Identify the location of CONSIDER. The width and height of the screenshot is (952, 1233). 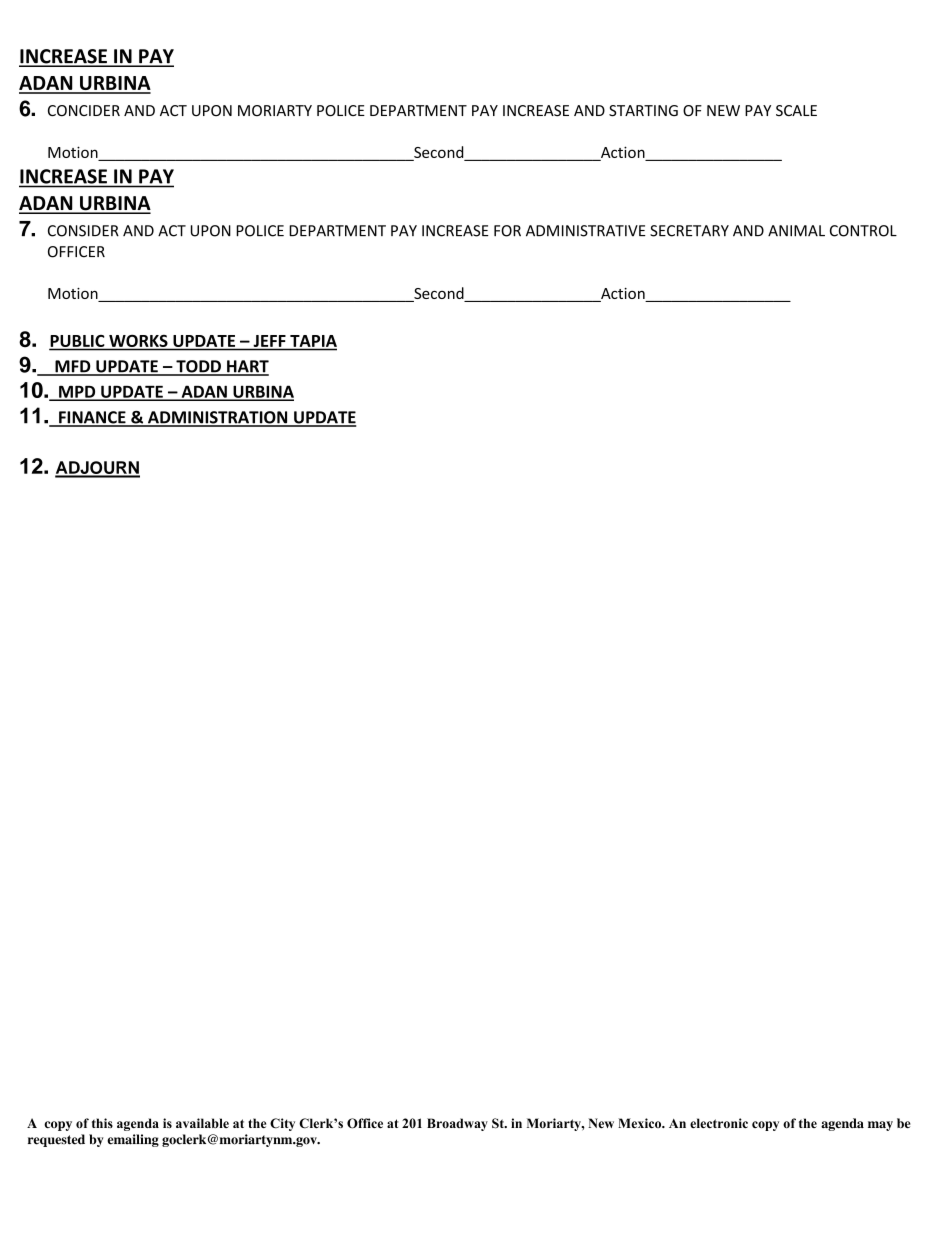
(83, 231).
